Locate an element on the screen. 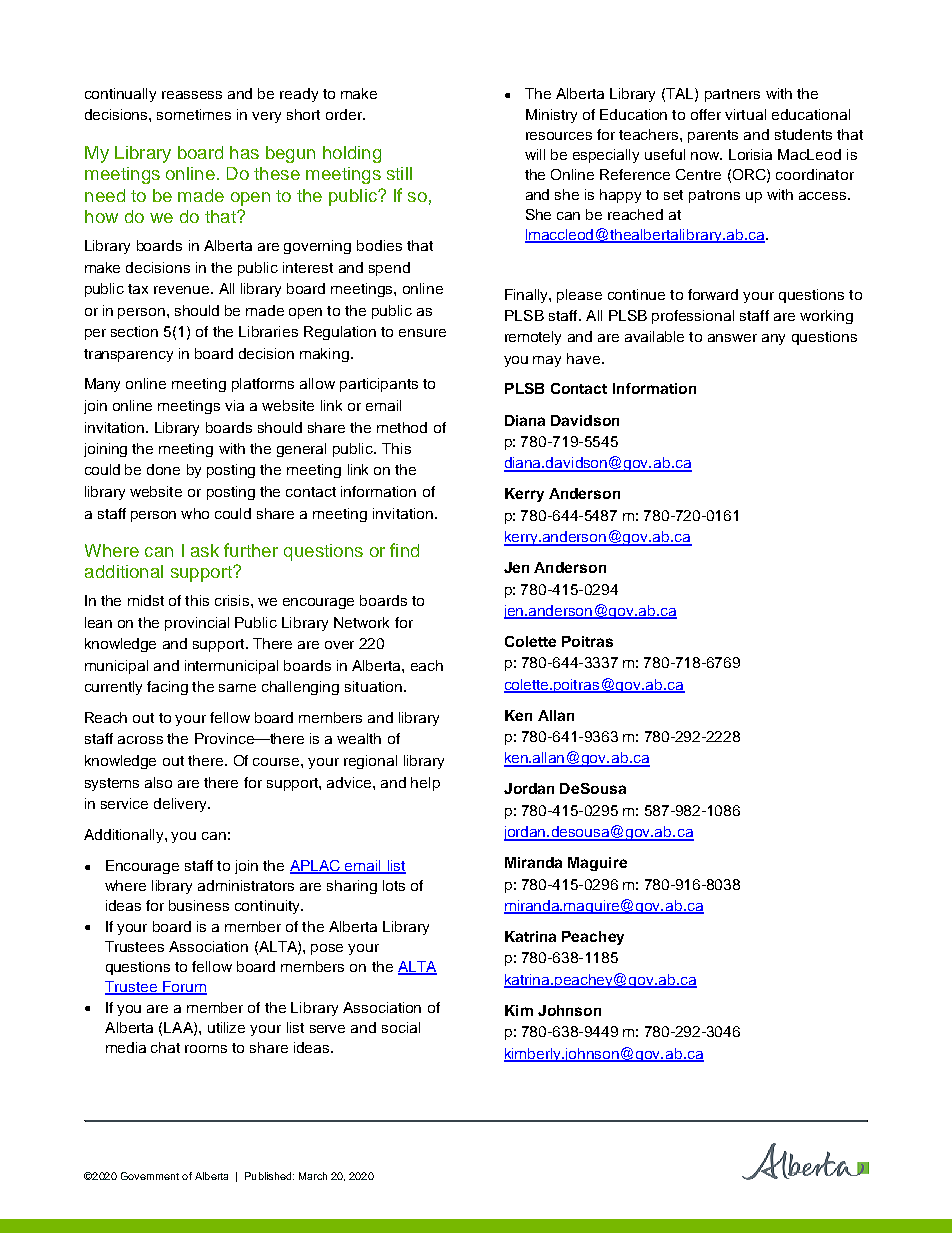  method is located at coordinates (402, 427).
